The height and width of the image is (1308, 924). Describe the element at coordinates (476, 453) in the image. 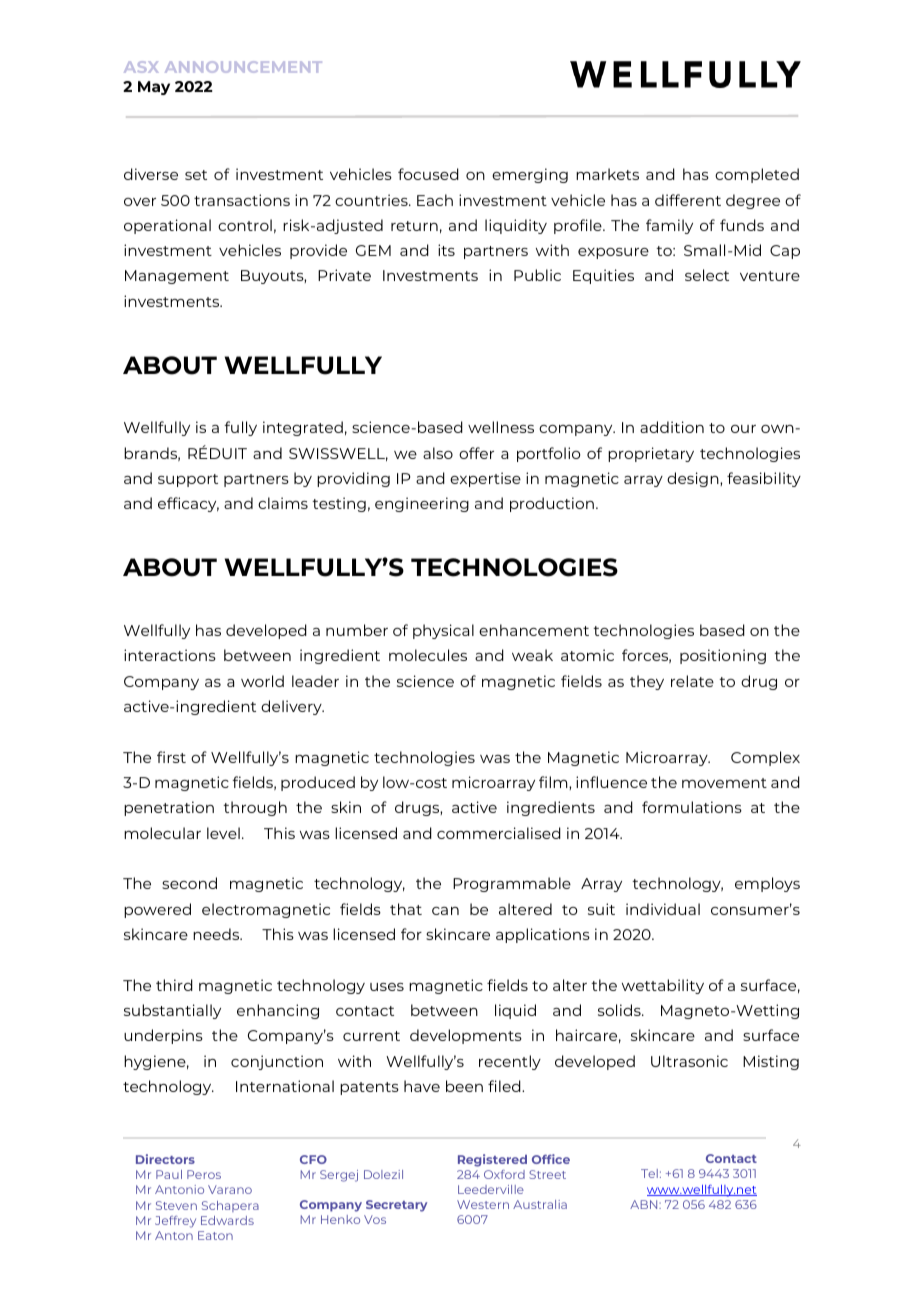

I see `offer` at that location.
